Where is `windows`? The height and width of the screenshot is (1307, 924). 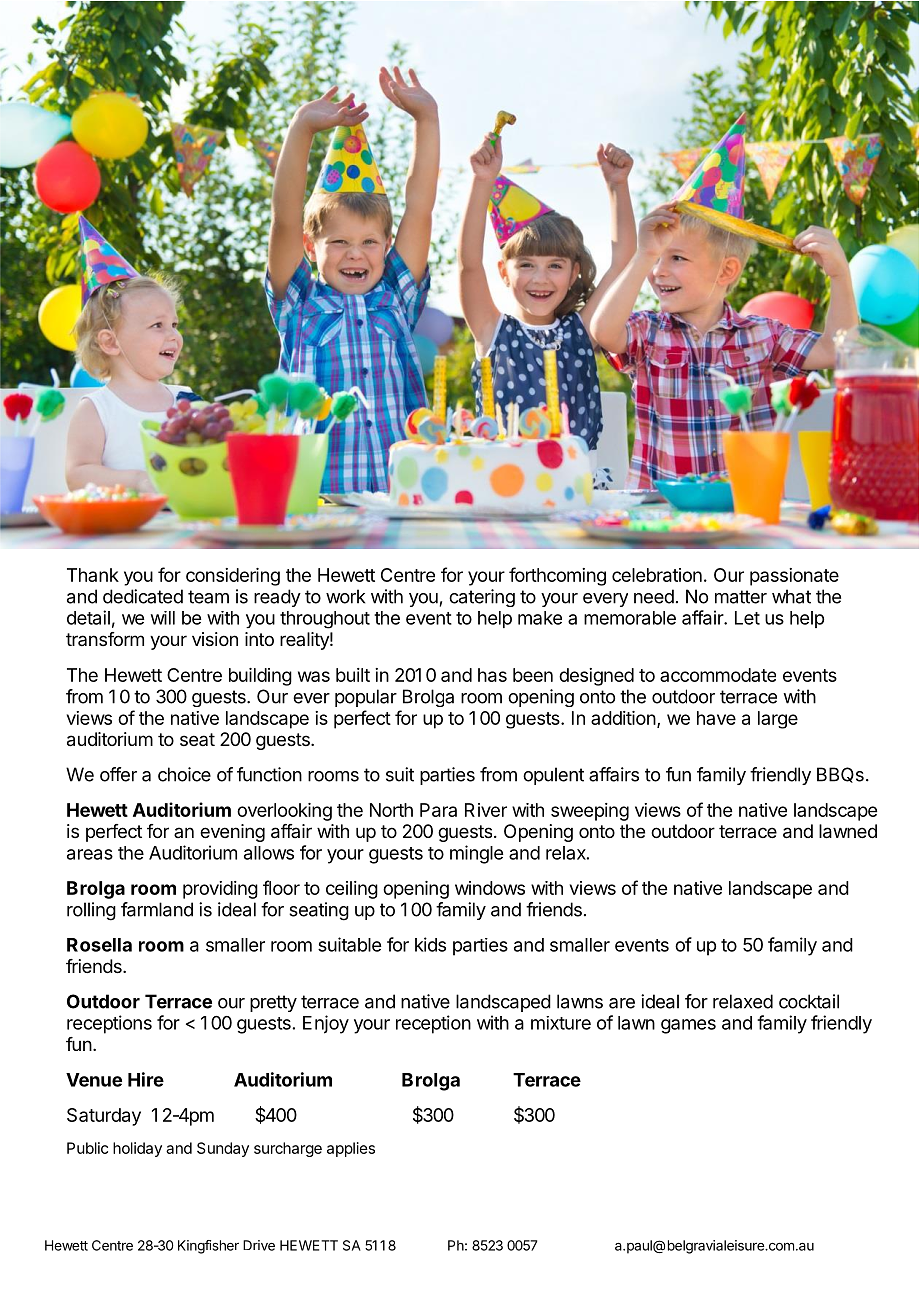
windows is located at coordinates (490, 888).
